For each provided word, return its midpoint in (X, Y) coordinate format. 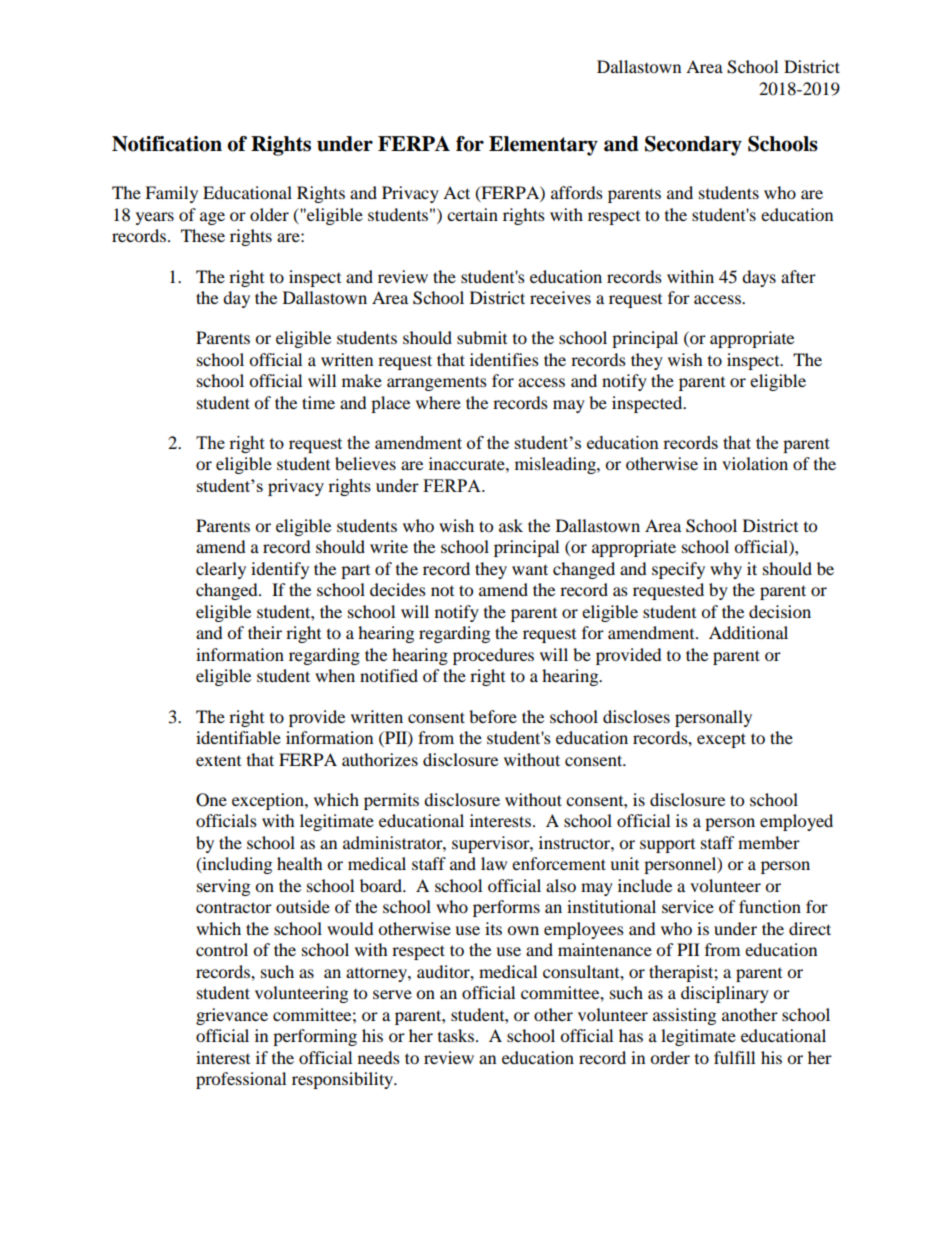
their (265, 632)
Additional (748, 632)
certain (472, 214)
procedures (493, 656)
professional (241, 1080)
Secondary (693, 146)
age (212, 218)
